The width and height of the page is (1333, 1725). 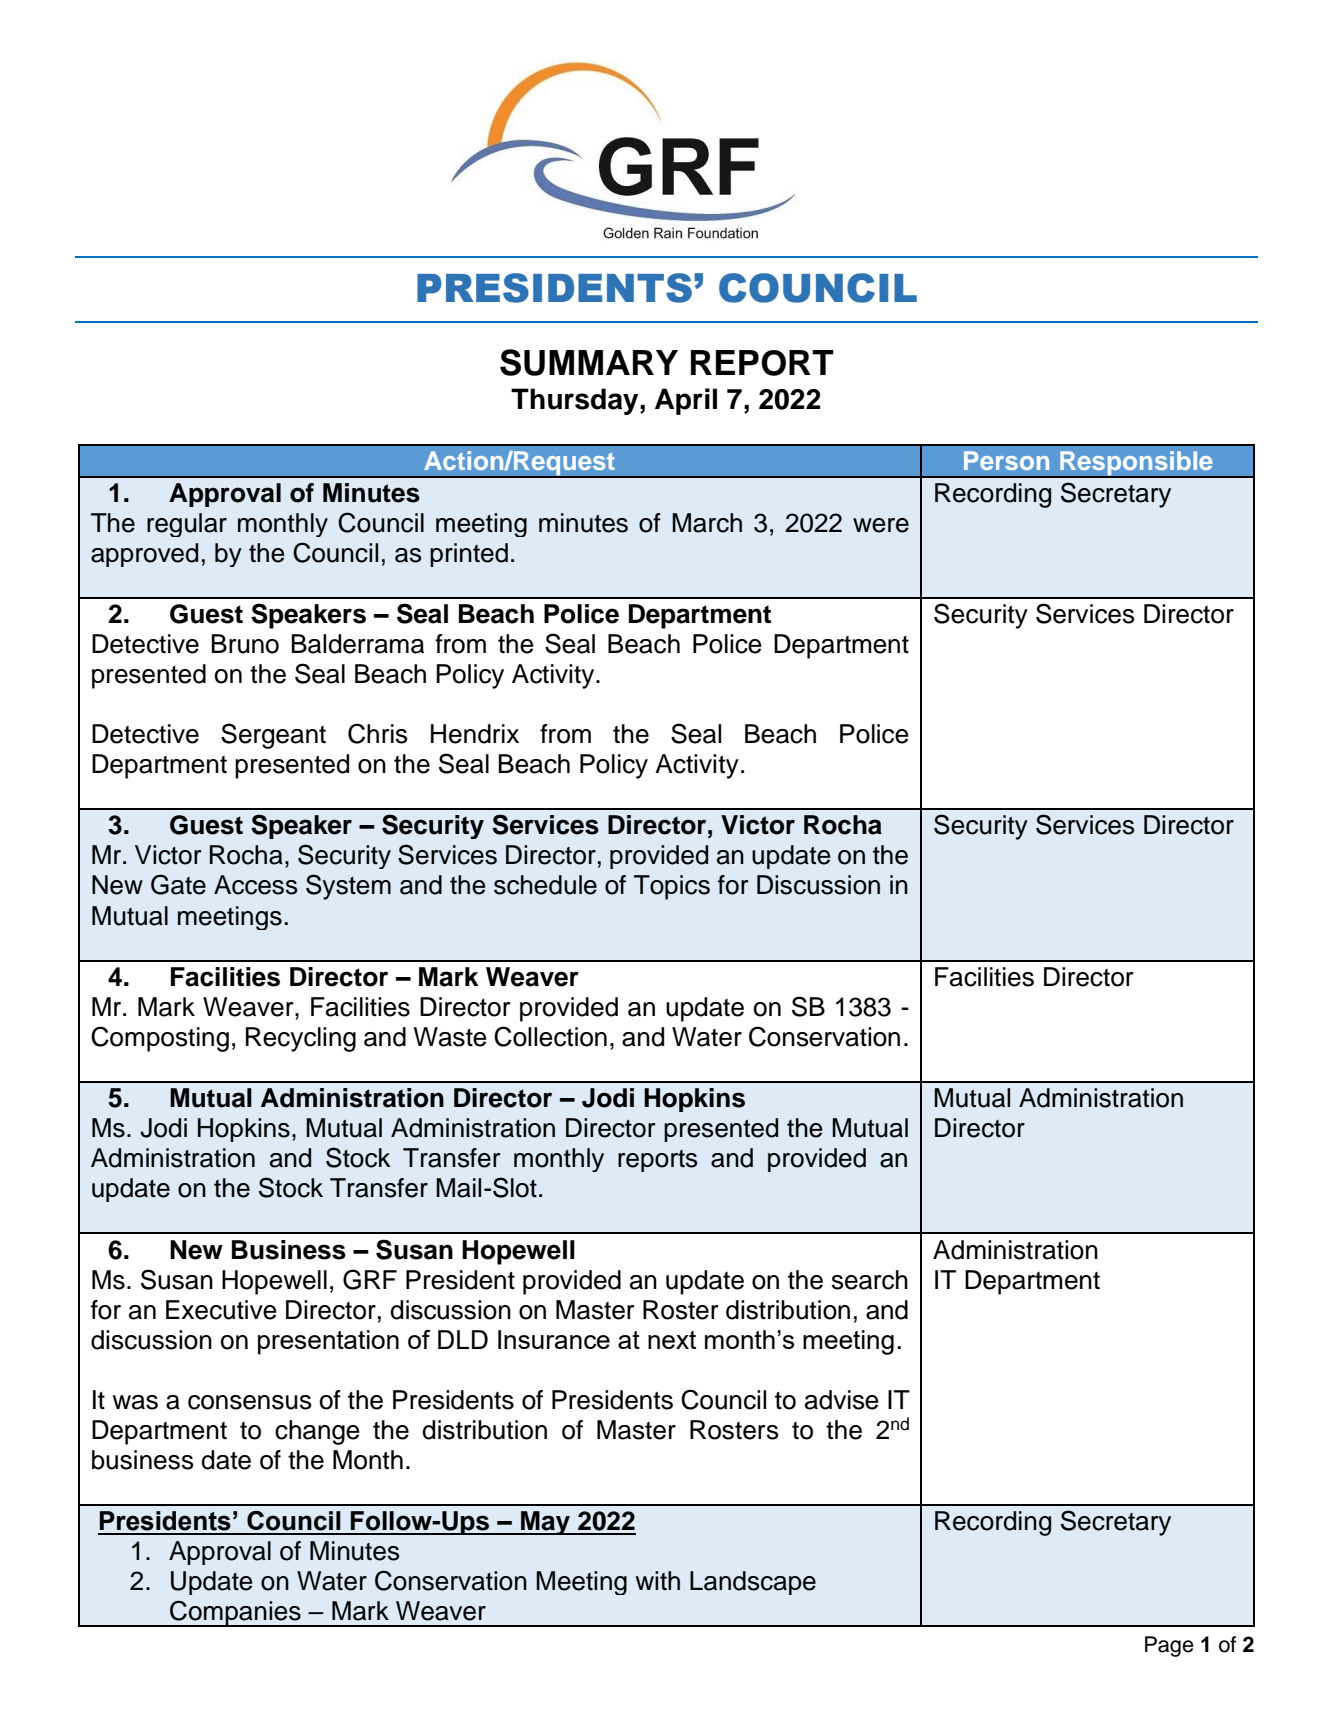 What do you see at coordinates (187, 525) in the page?
I see `regular` at bounding box center [187, 525].
